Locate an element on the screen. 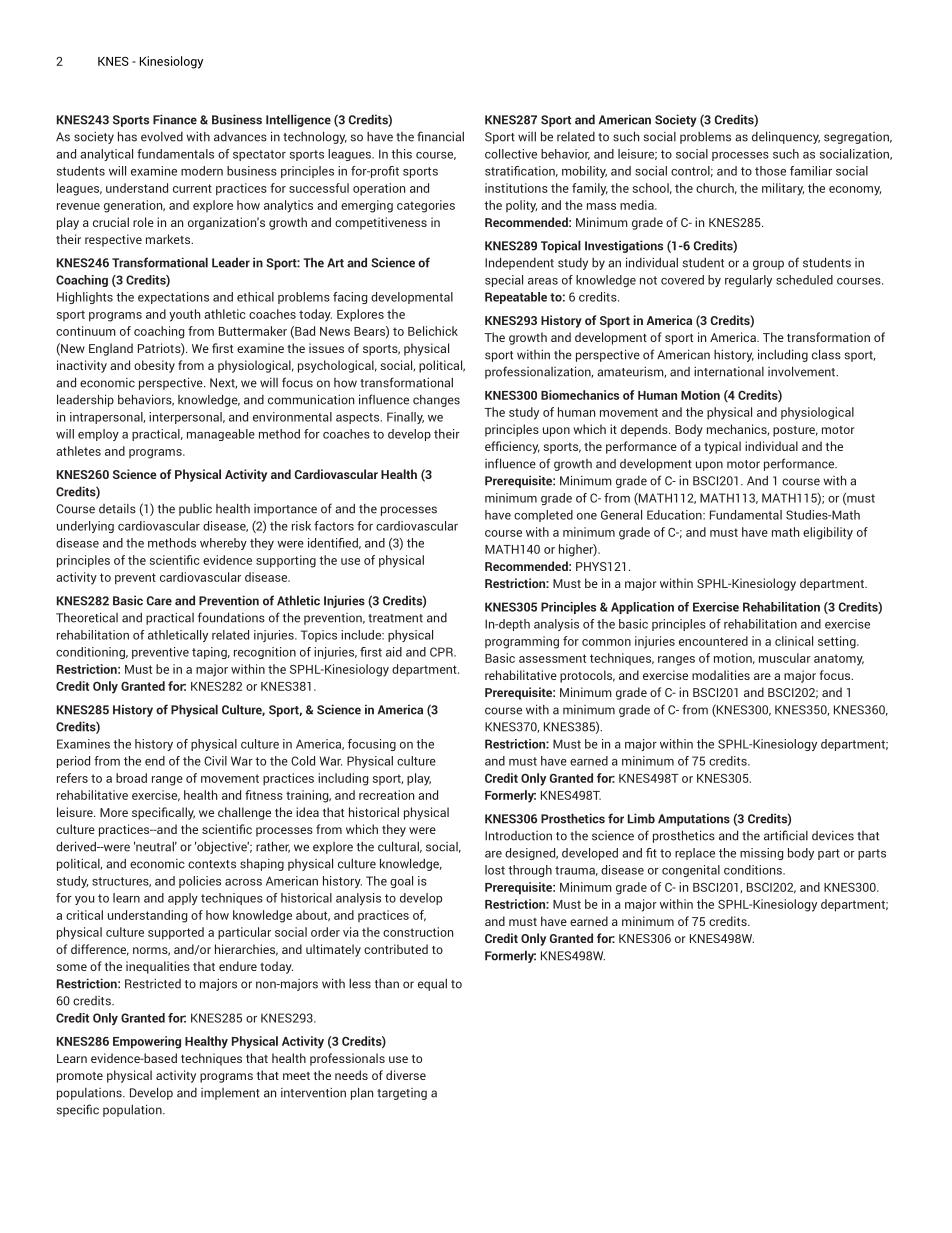  Care is located at coordinates (159, 601).
